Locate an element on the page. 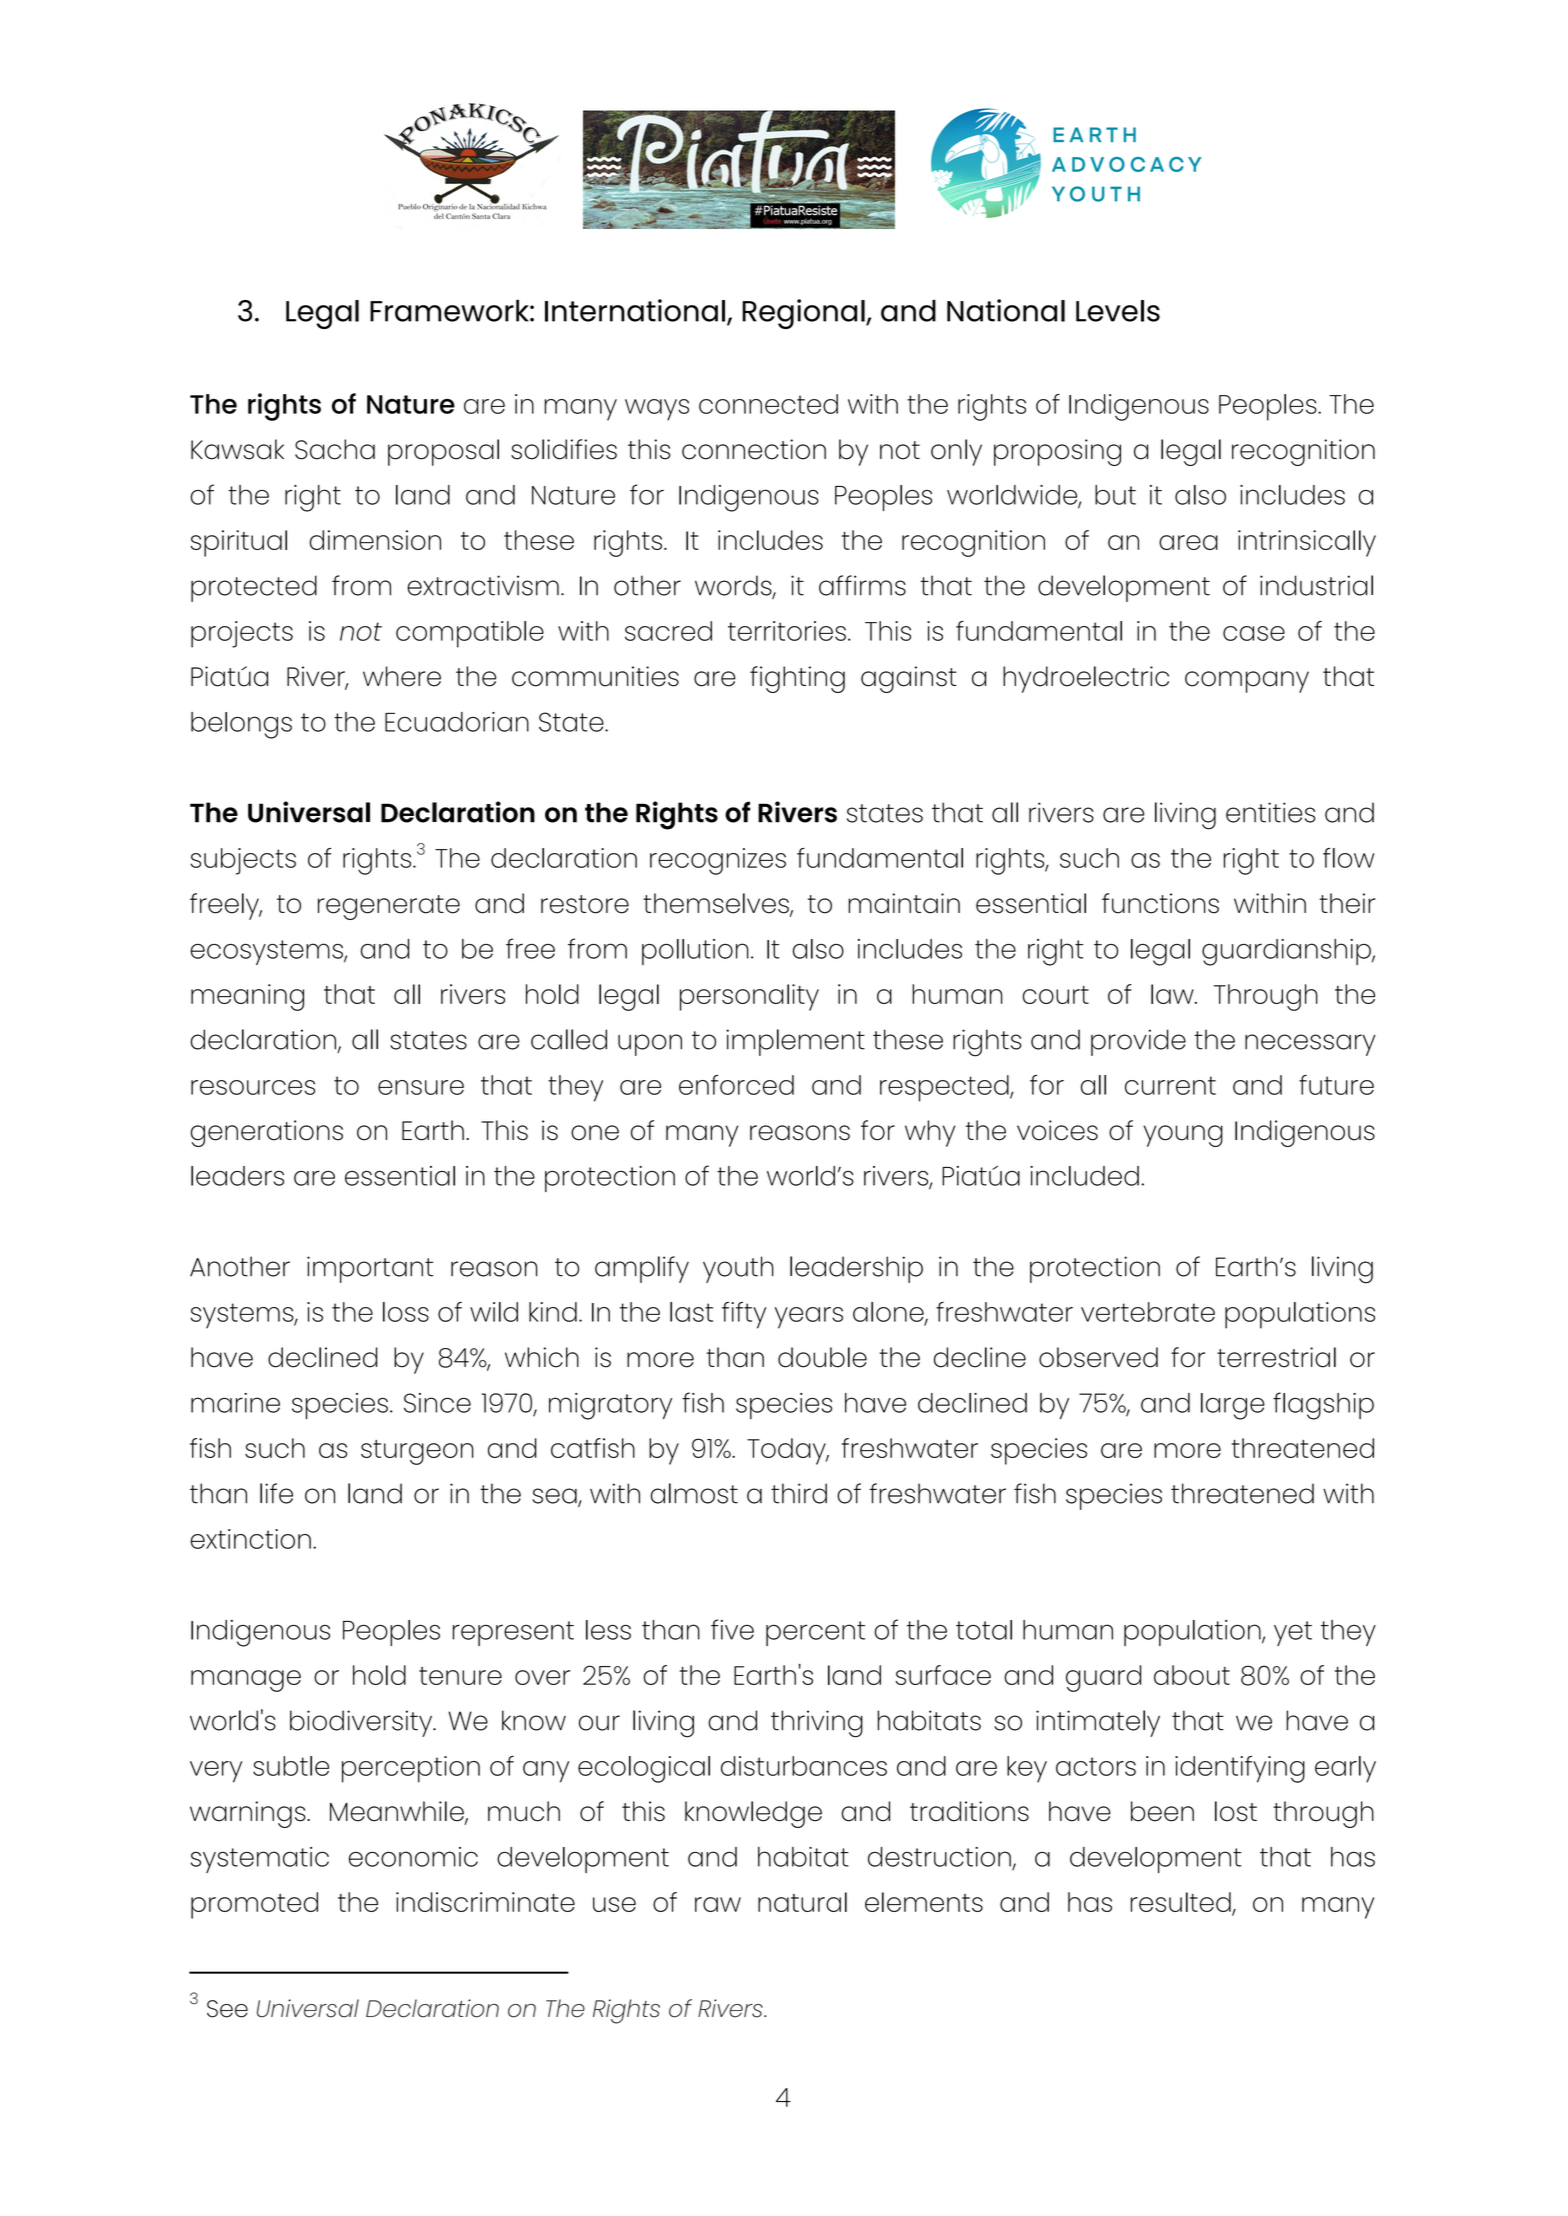  generations is located at coordinates (266, 1133).
